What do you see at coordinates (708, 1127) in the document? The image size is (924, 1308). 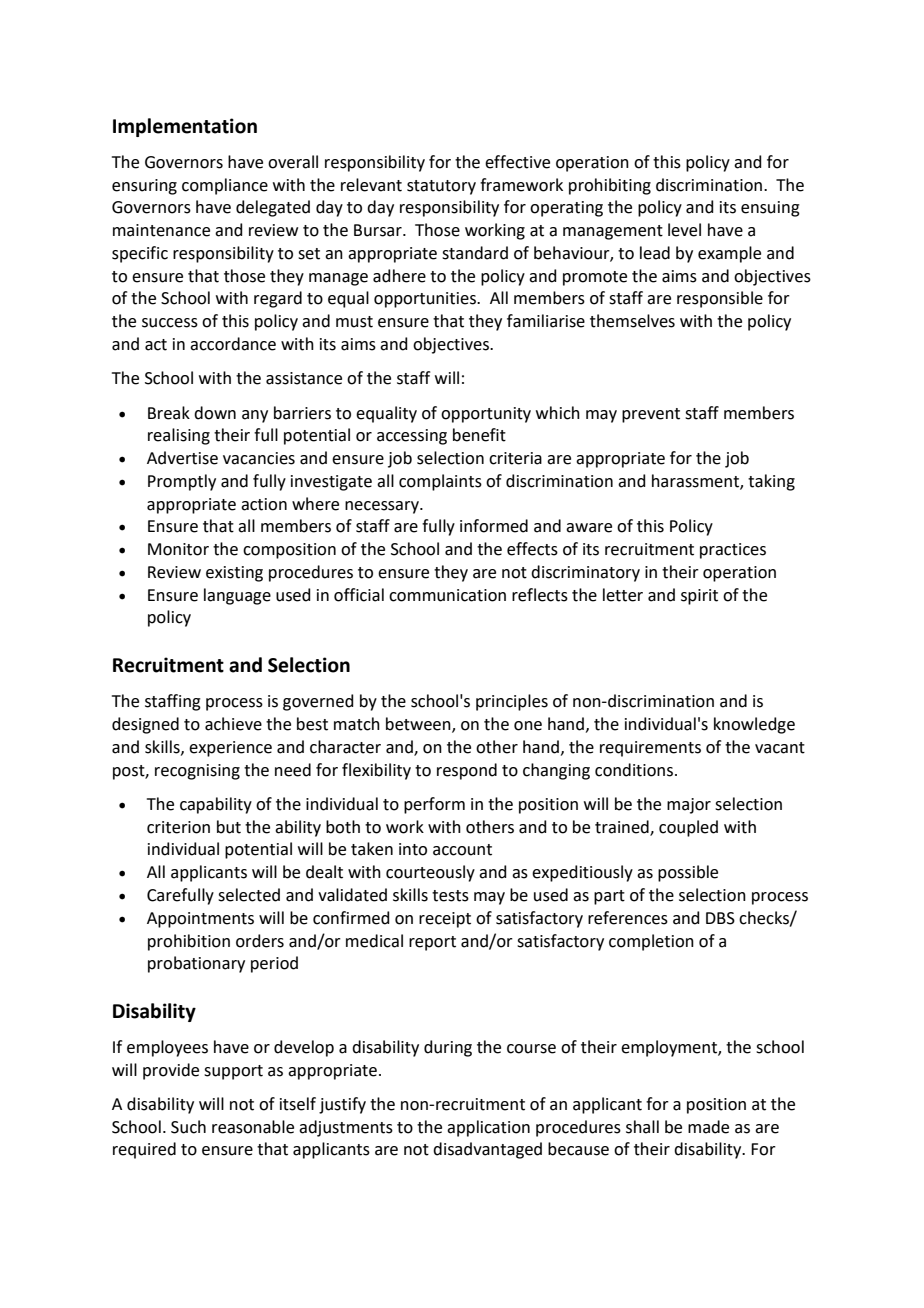 I see `made` at bounding box center [708, 1127].
